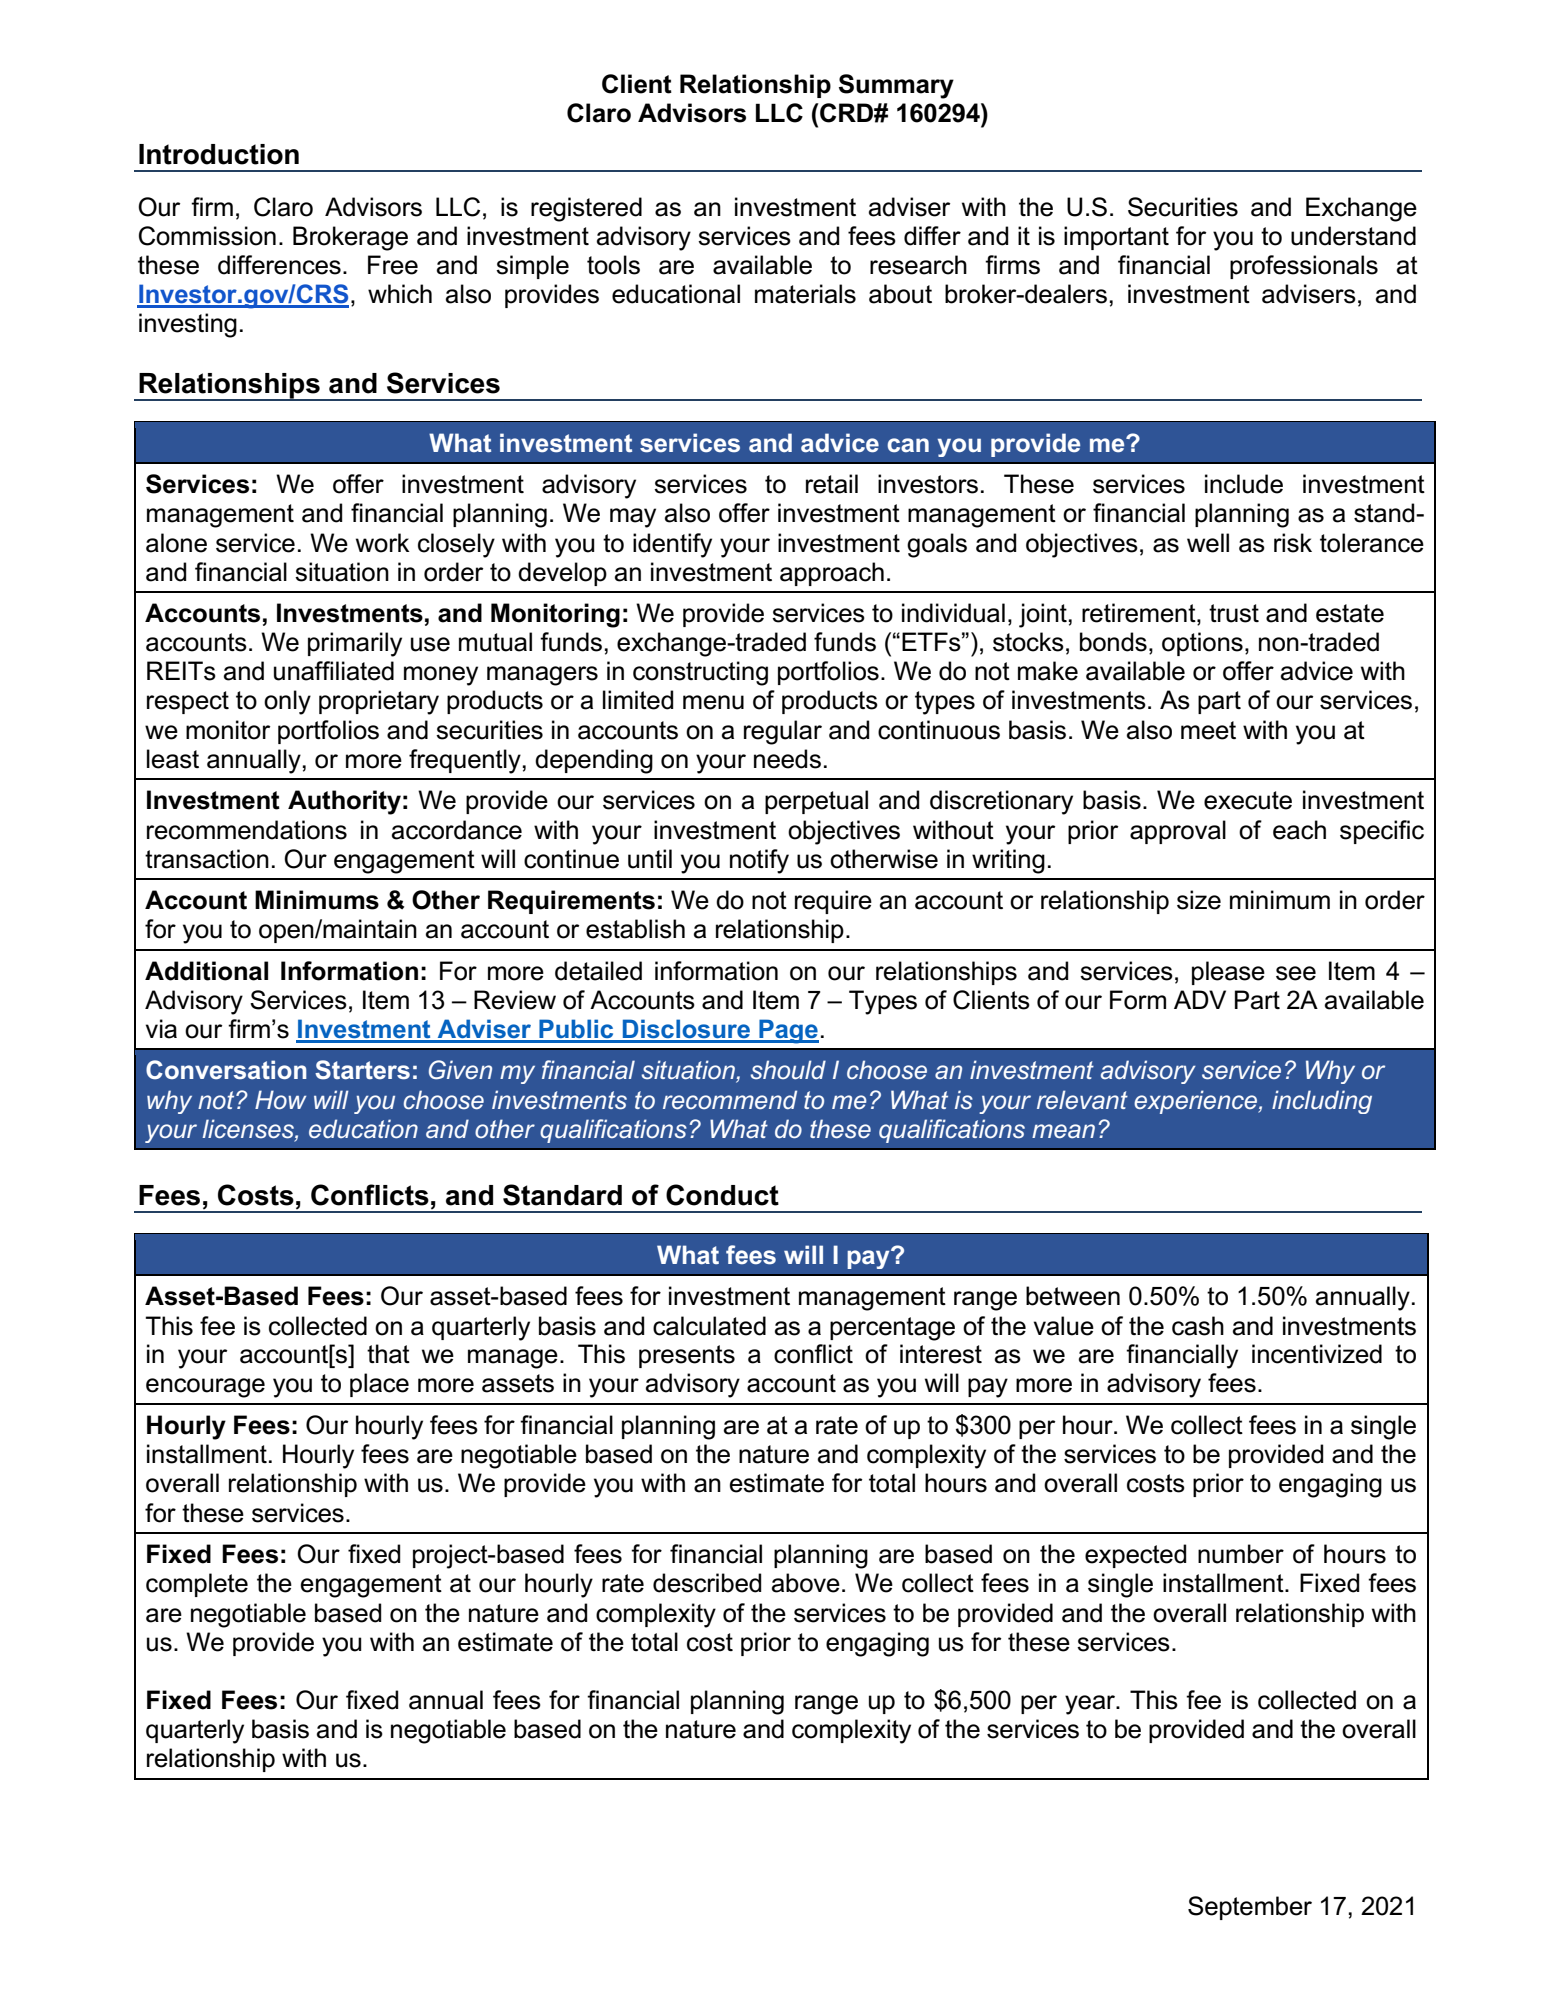 The image size is (1554, 2011). Describe the element at coordinates (219, 154) in the screenshot. I see `Introduction` at that location.
